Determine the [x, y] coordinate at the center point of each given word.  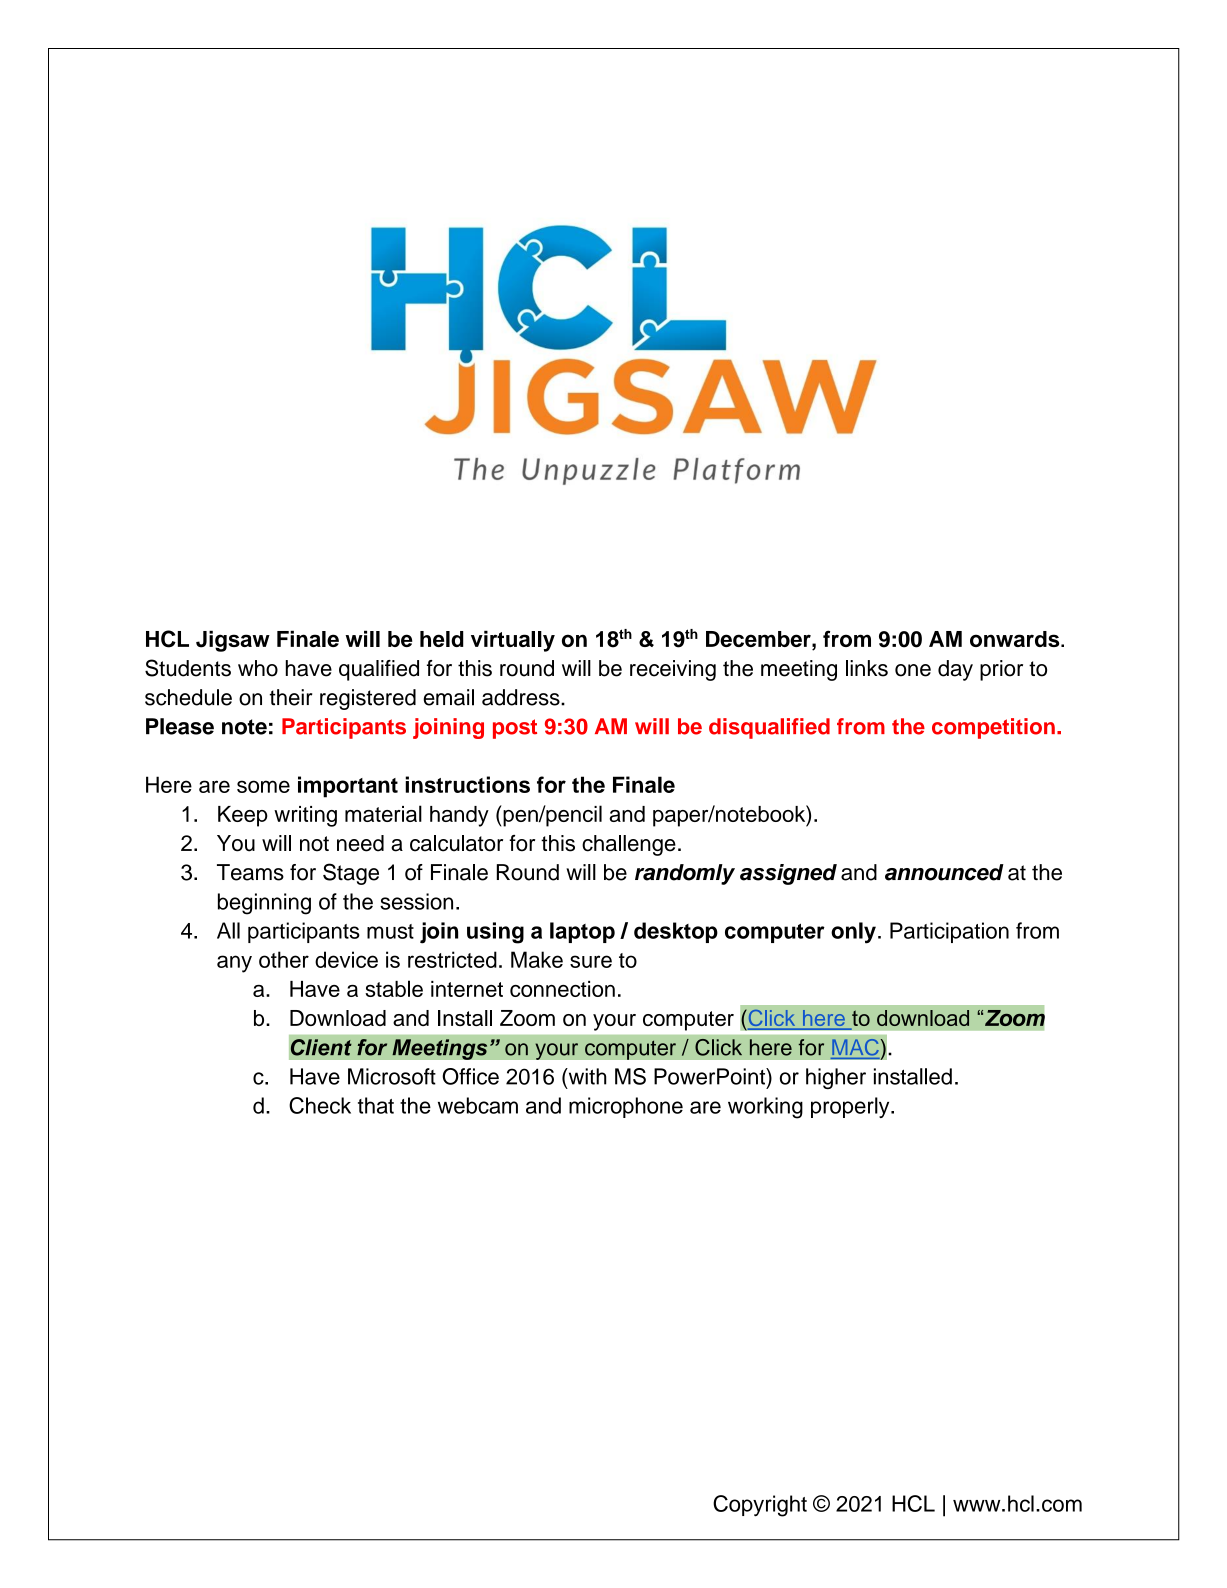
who [258, 668]
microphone [626, 1107]
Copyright [760, 1506]
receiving [673, 670]
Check [320, 1105]
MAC [855, 1047]
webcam [478, 1105]
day [955, 670]
